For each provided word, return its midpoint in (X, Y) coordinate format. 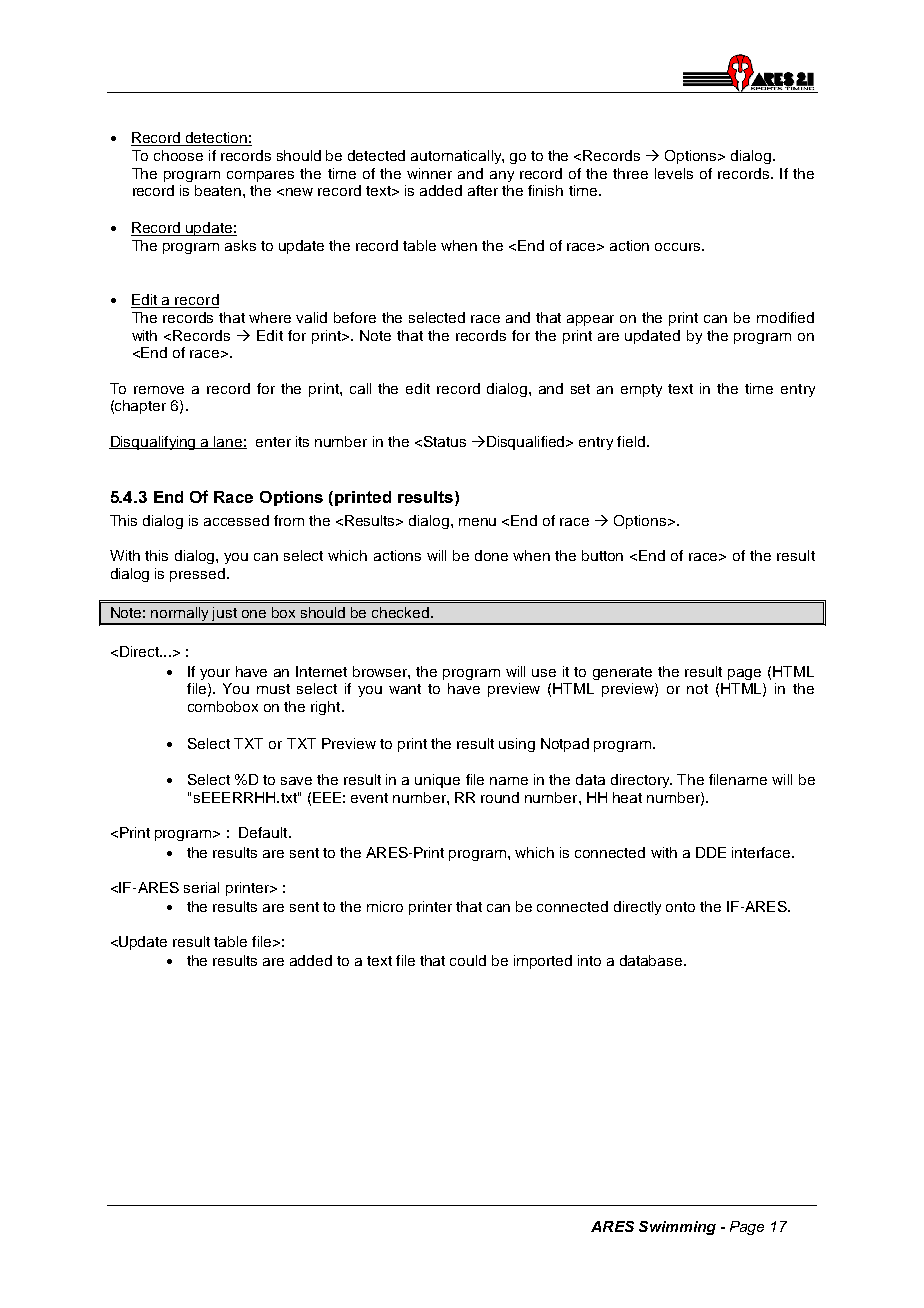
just (225, 615)
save (296, 781)
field (631, 441)
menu (477, 522)
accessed (236, 520)
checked (402, 612)
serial (201, 887)
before (355, 317)
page (744, 674)
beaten (219, 190)
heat (627, 797)
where (270, 317)
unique (437, 781)
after (483, 190)
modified (785, 317)
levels (674, 173)
